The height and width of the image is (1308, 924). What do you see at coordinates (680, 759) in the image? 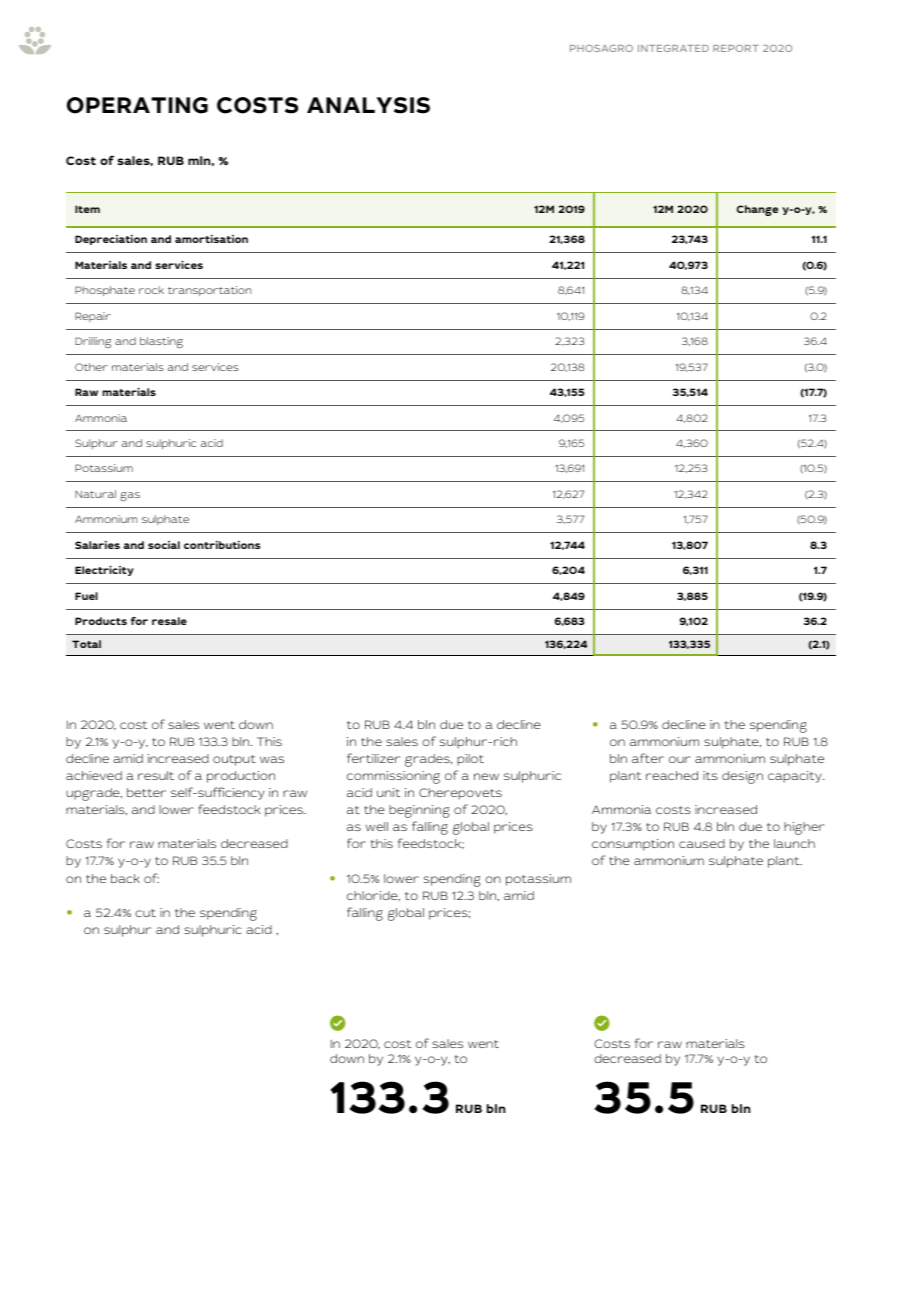
I see `our` at bounding box center [680, 759].
